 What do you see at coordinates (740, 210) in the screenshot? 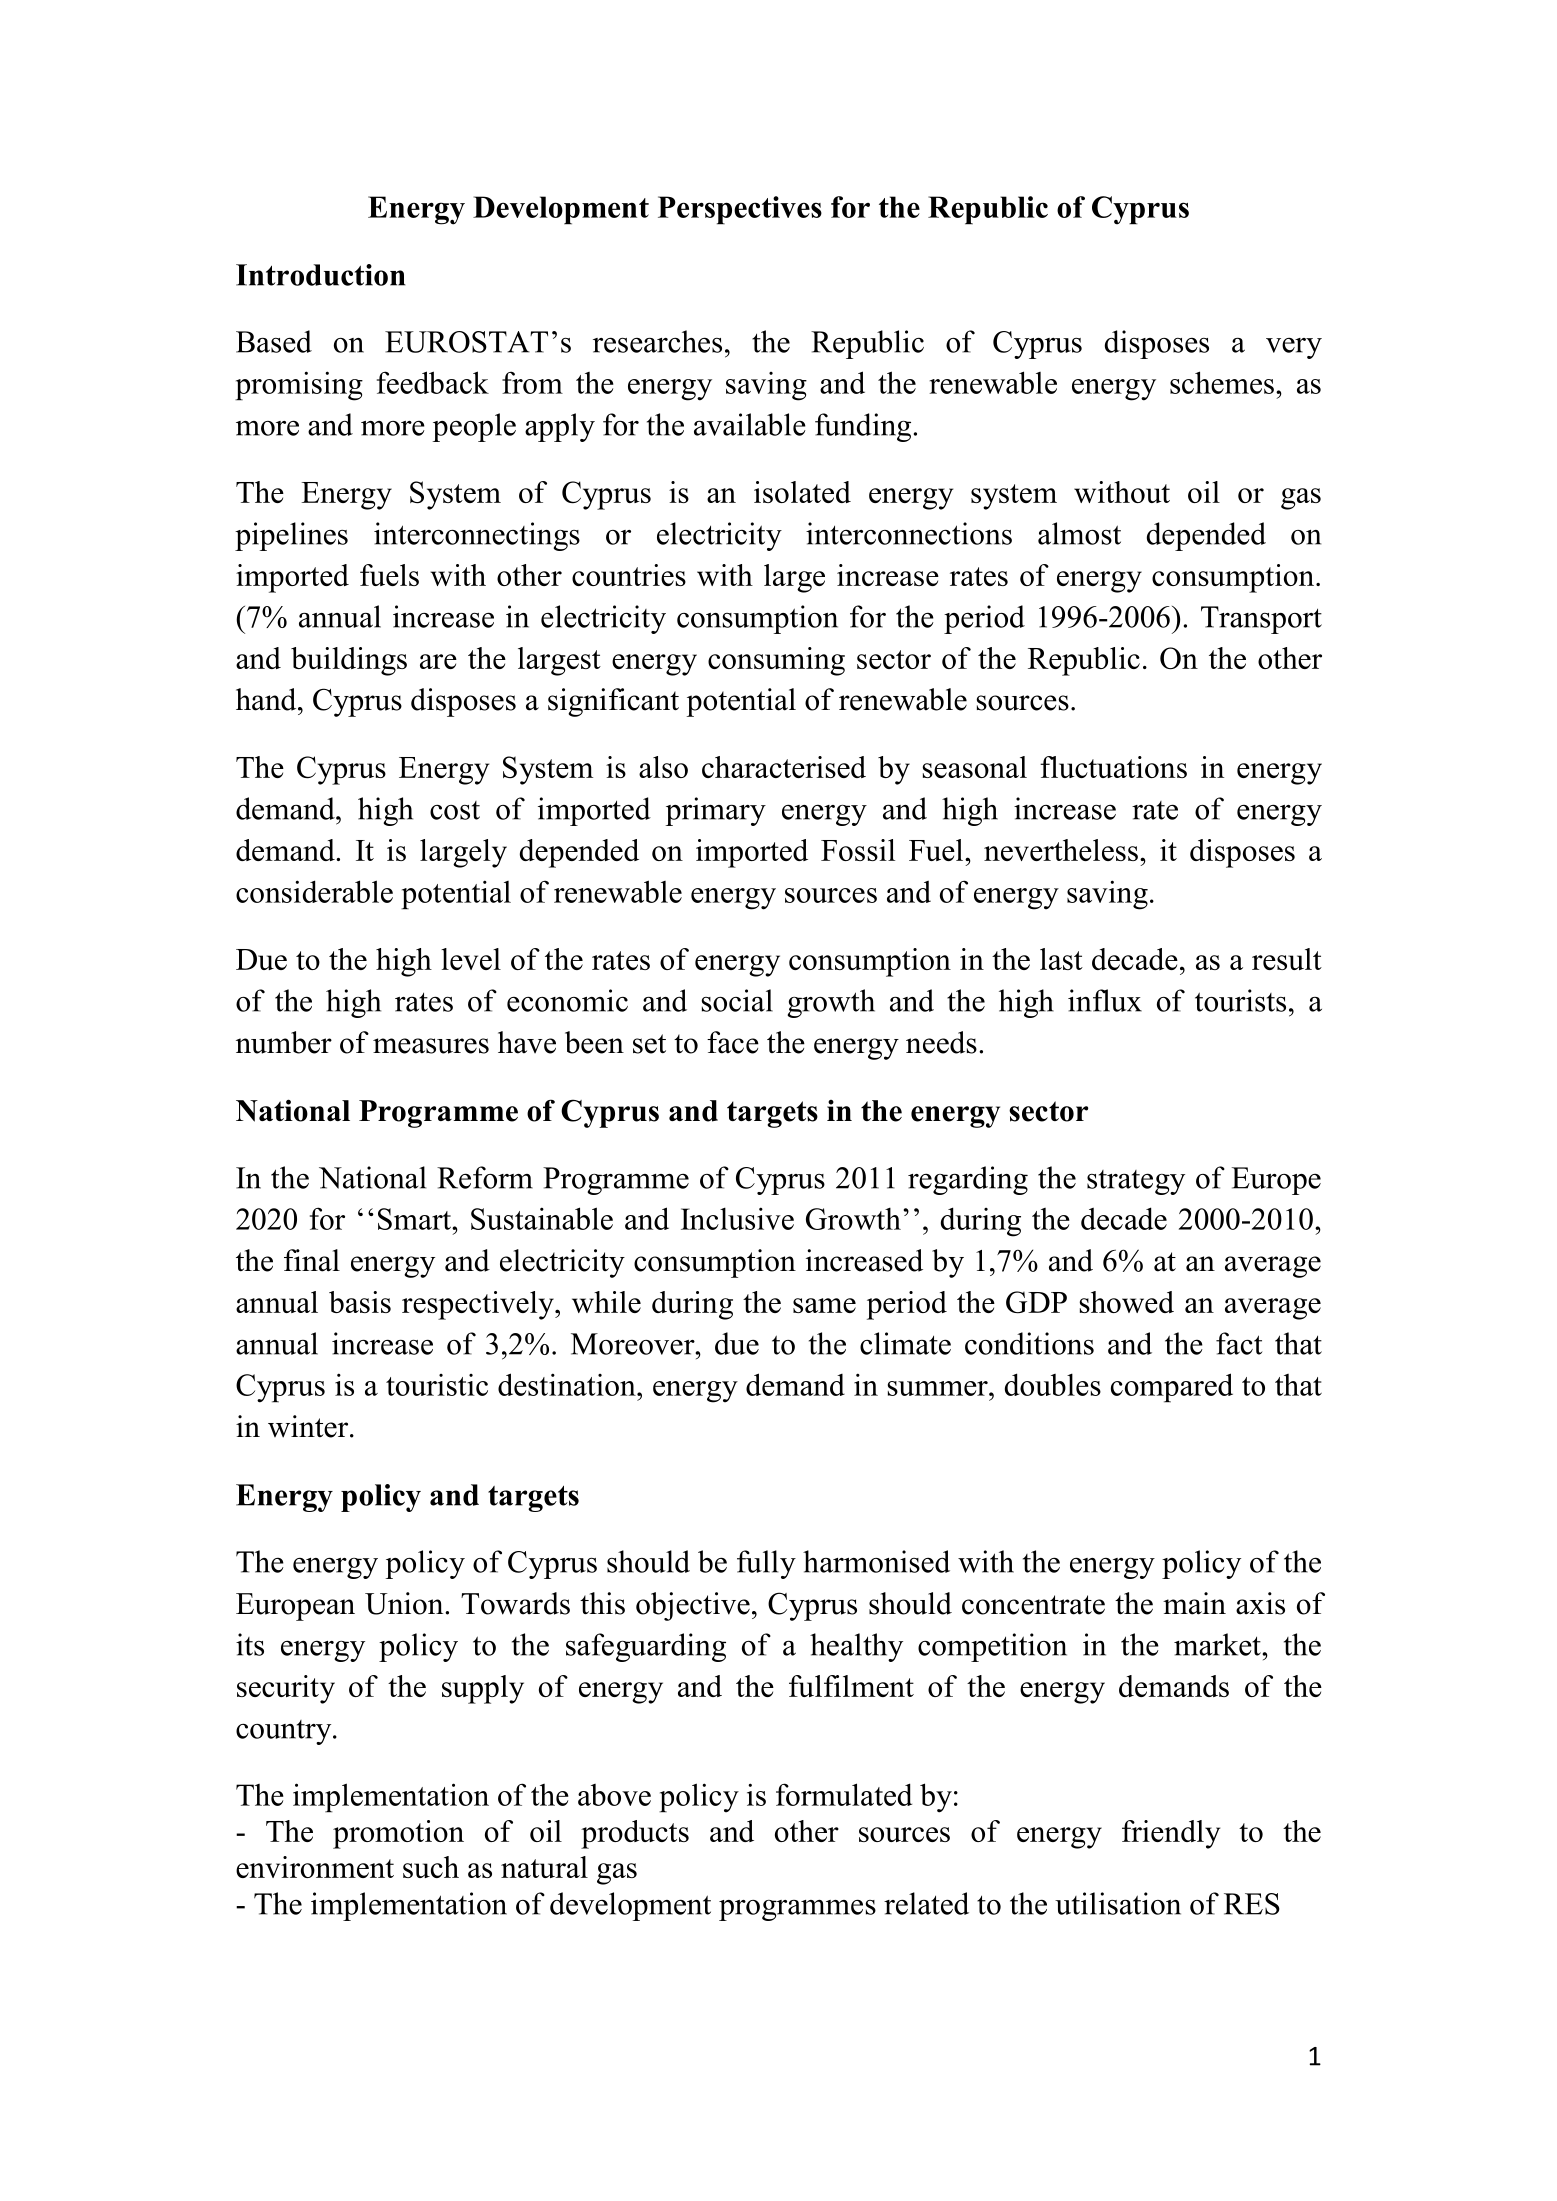
I see `Perspectives` at bounding box center [740, 210].
